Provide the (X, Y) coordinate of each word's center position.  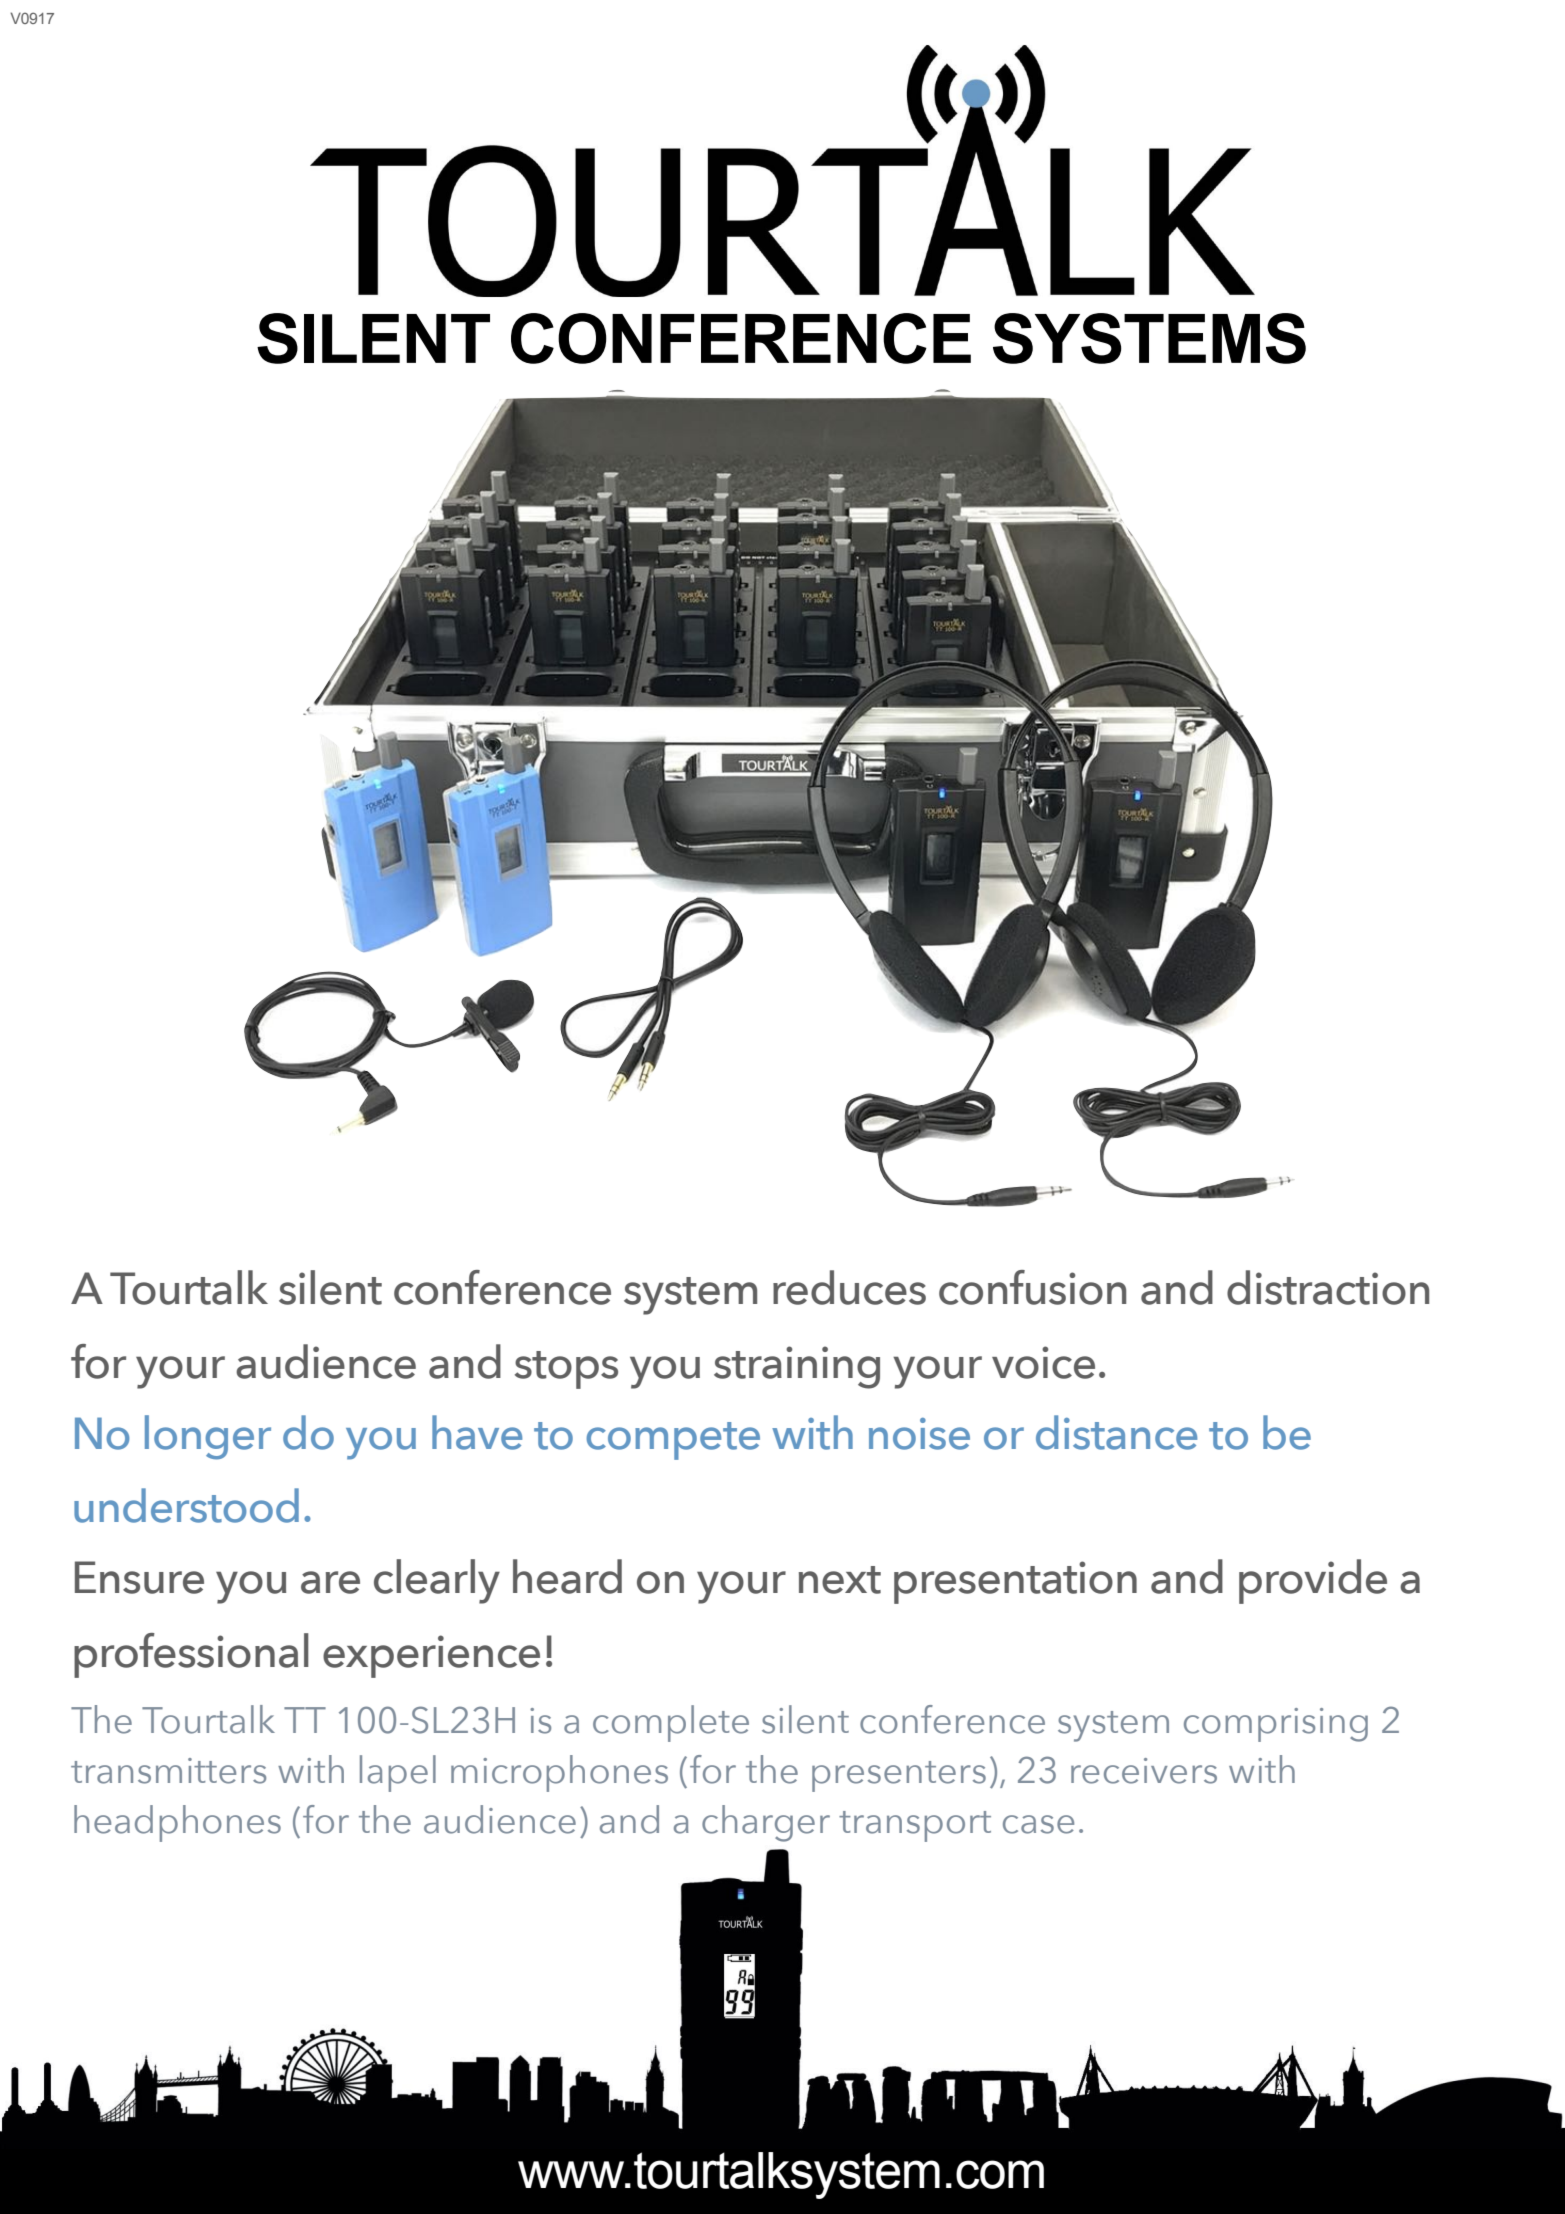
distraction (1328, 1287)
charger (766, 1823)
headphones (177, 1823)
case (1038, 1824)
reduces (849, 1287)
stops (566, 1370)
